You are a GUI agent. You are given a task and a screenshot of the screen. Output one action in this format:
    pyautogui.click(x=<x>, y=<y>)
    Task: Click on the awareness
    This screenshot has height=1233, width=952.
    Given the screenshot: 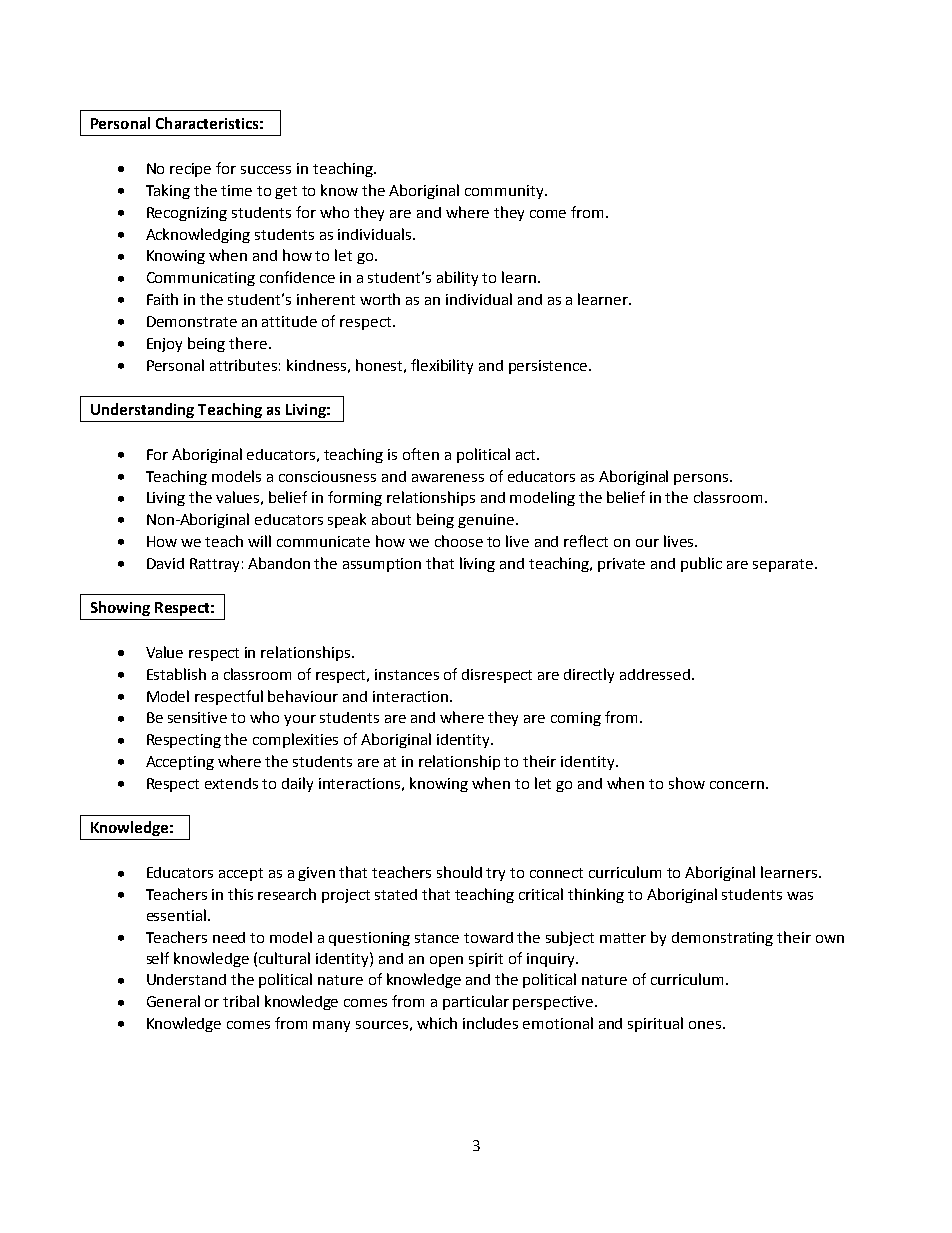 What is the action you would take?
    pyautogui.click(x=448, y=478)
